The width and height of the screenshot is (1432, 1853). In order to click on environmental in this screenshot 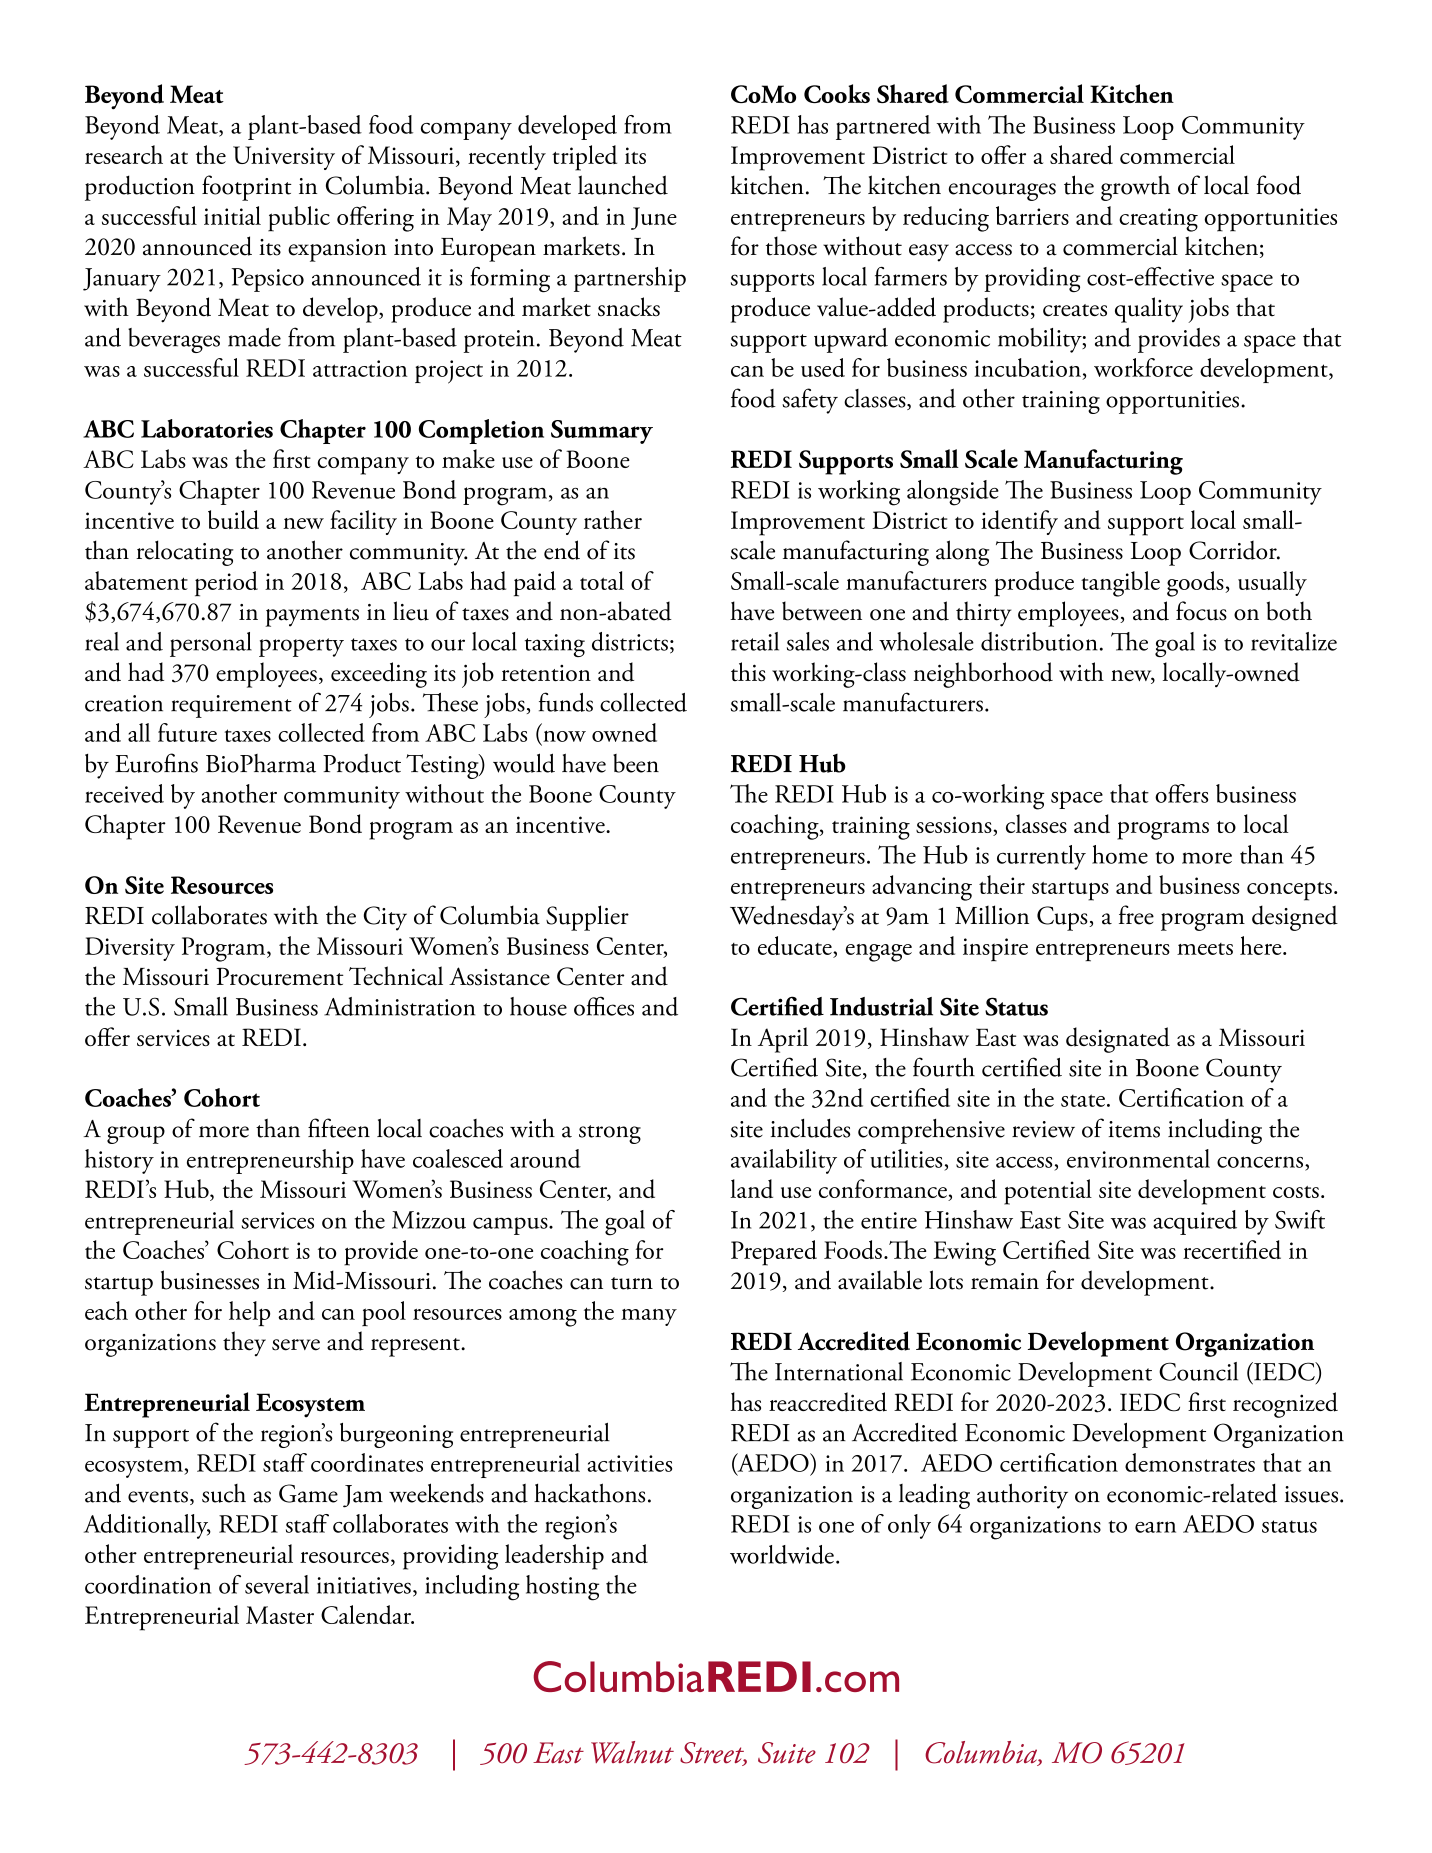, I will do `click(1138, 1158)`.
